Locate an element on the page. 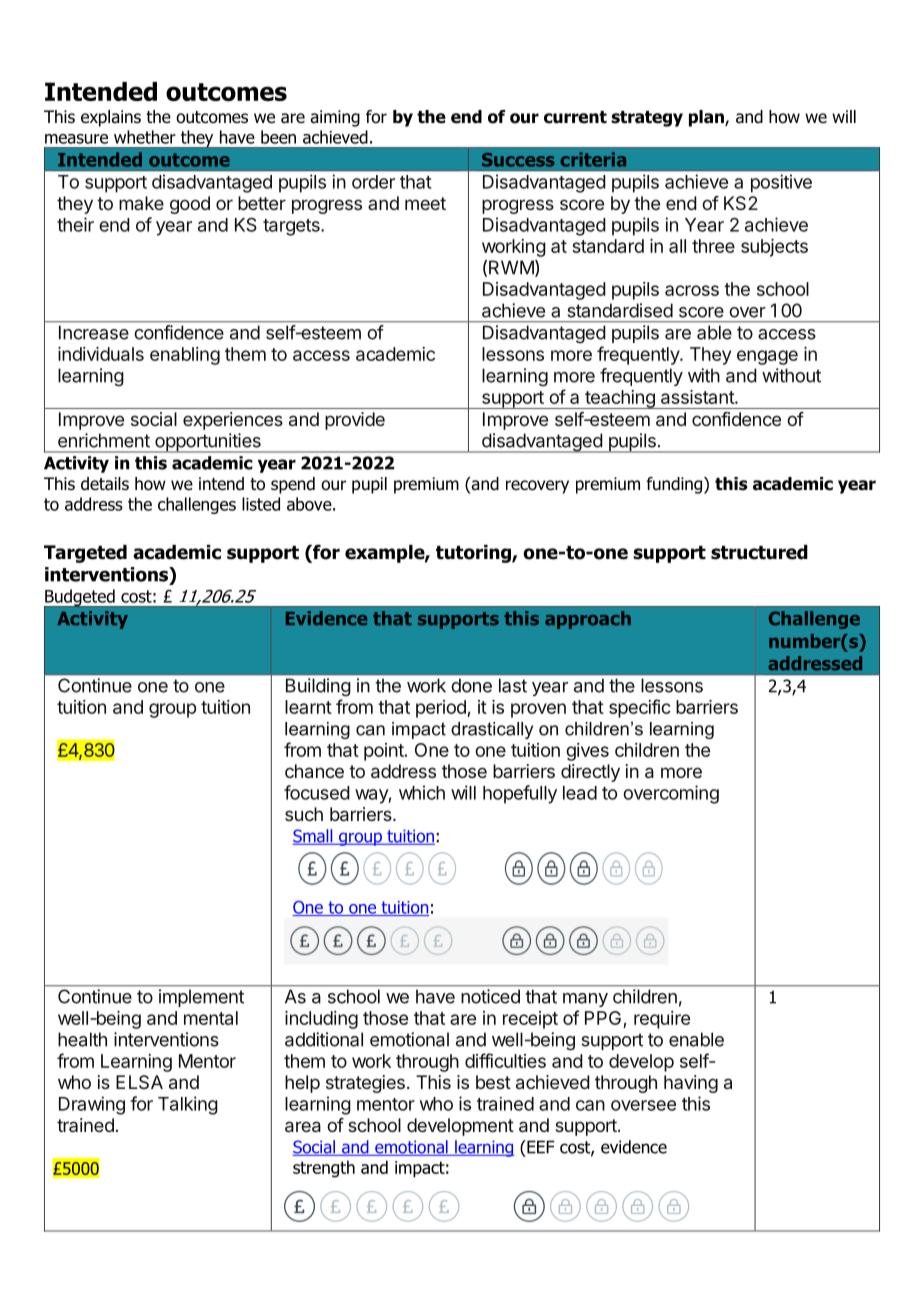  best is located at coordinates (493, 1082).
